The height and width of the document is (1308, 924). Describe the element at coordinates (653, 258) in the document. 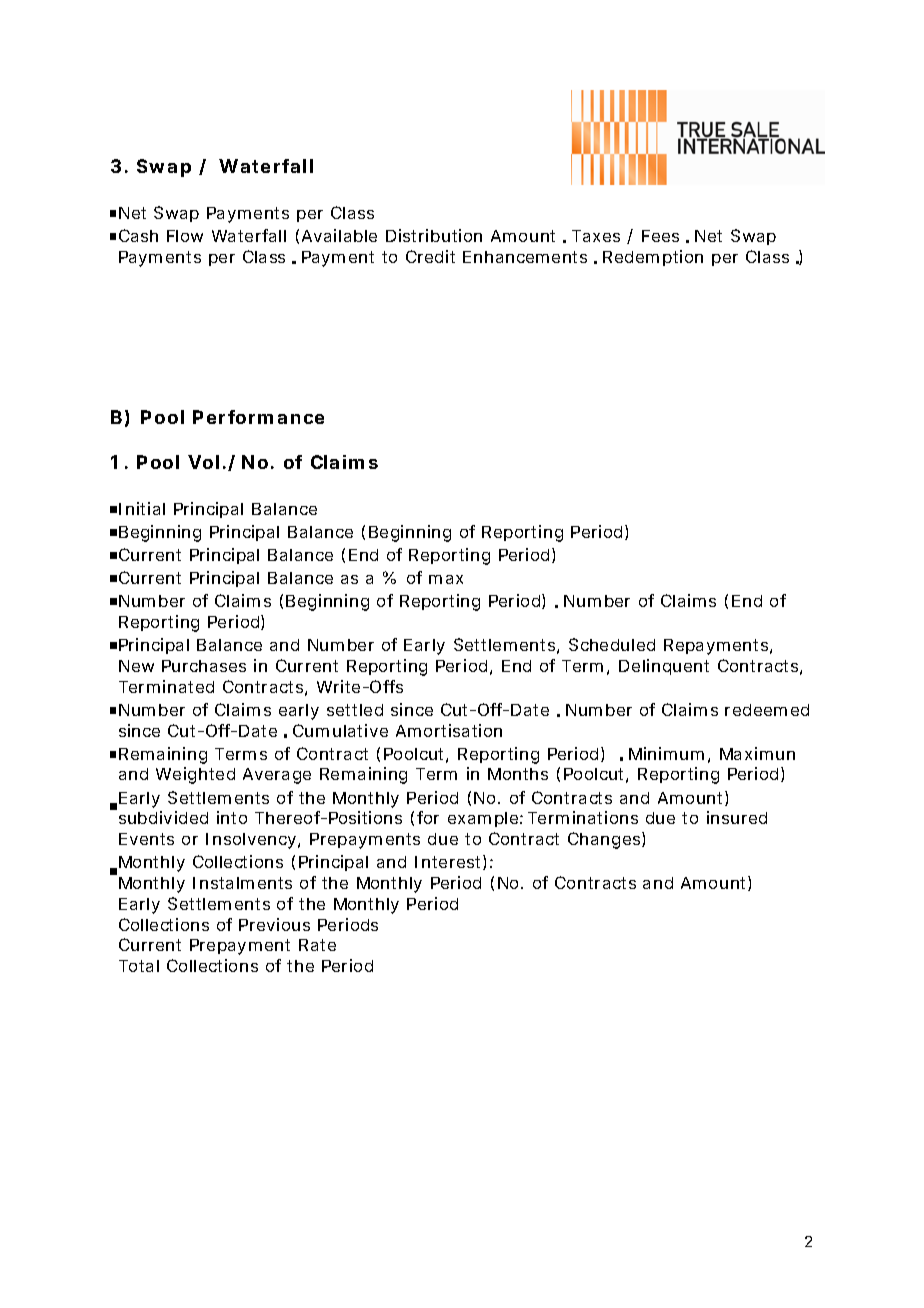

I see `Redemption` at that location.
